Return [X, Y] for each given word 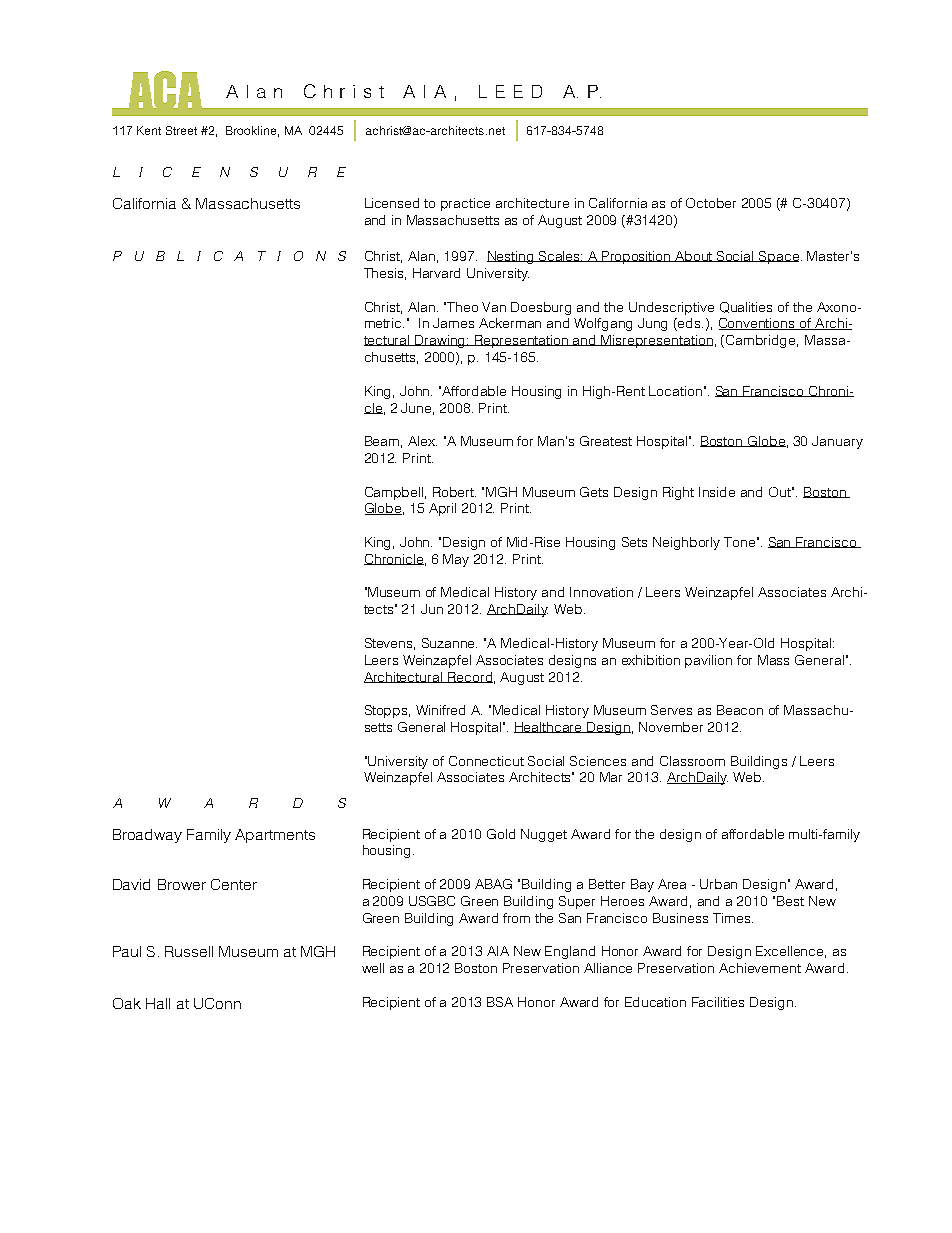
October [711, 203]
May [456, 560]
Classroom [692, 761]
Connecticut [486, 761]
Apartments [275, 836]
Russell [189, 951]
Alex [422, 441]
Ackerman [510, 323]
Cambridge [762, 341]
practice [465, 204]
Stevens [390, 644]
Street [181, 130]
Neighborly [686, 543]
